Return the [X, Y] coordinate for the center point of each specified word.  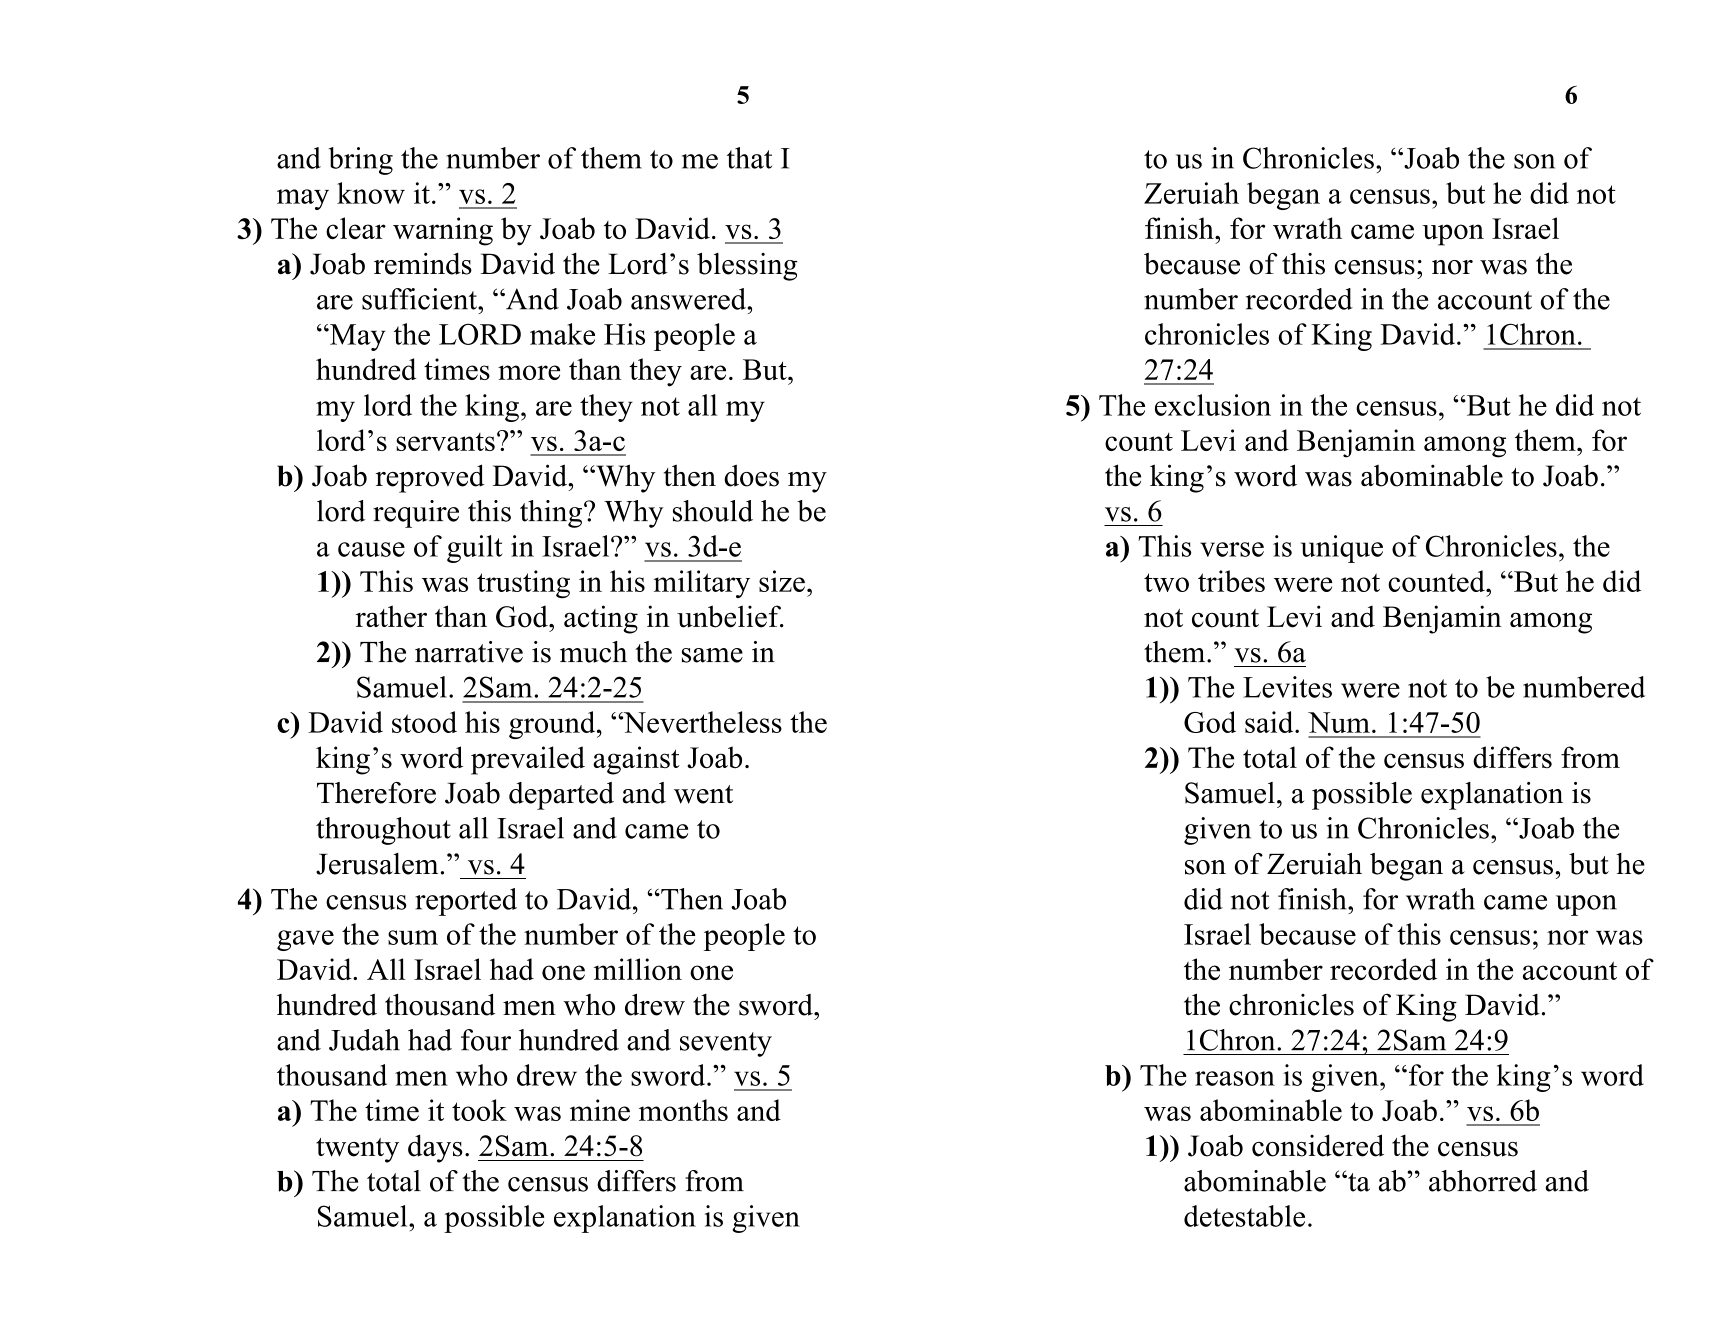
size [782, 581]
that [749, 158]
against [636, 760]
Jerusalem [377, 864]
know [371, 193]
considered [1318, 1145]
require [416, 514]
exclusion [1213, 405]
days [435, 1148]
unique [1342, 549]
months [683, 1110]
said [1270, 722]
